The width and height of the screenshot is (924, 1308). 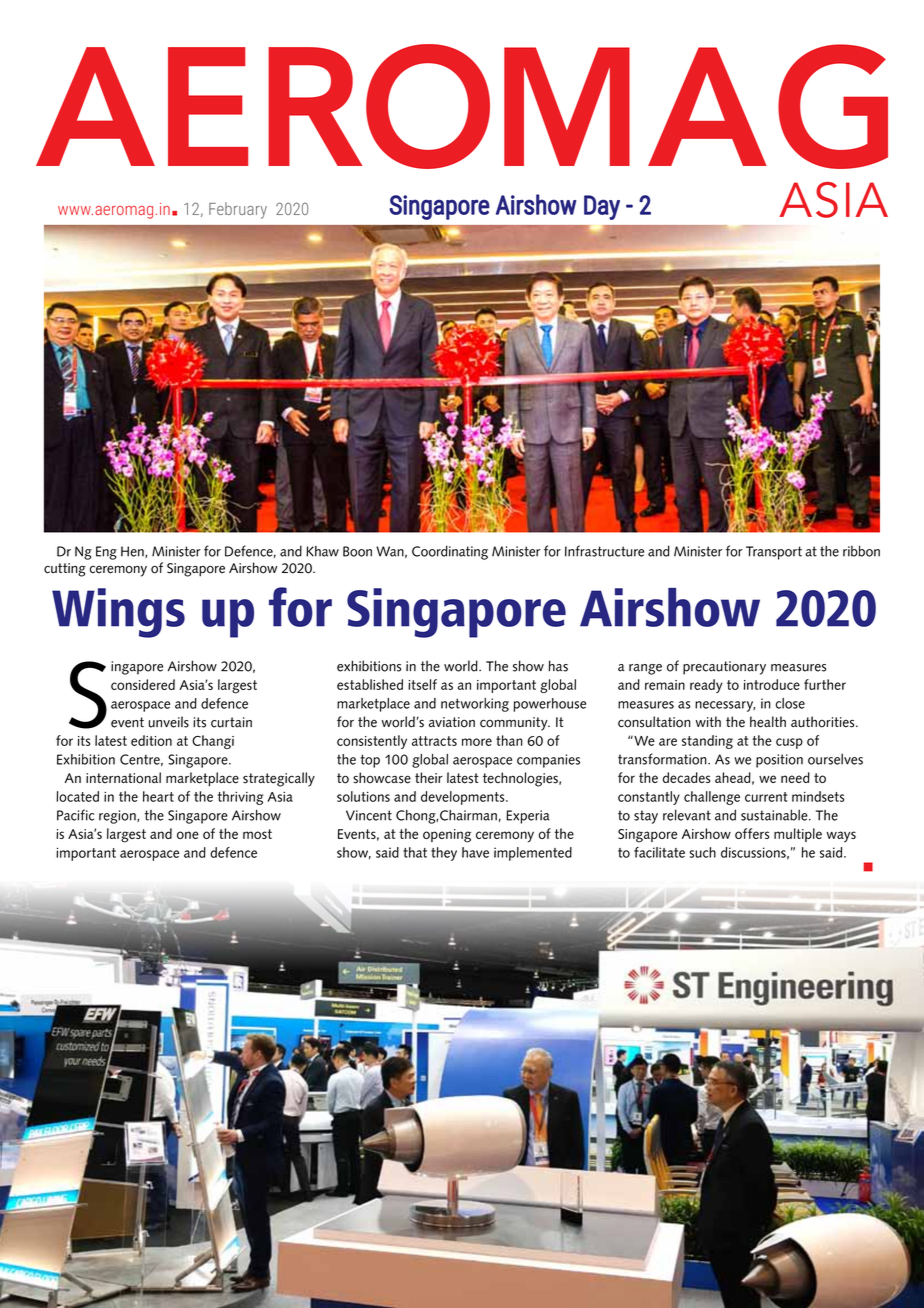 I want to click on Day, so click(x=602, y=207).
